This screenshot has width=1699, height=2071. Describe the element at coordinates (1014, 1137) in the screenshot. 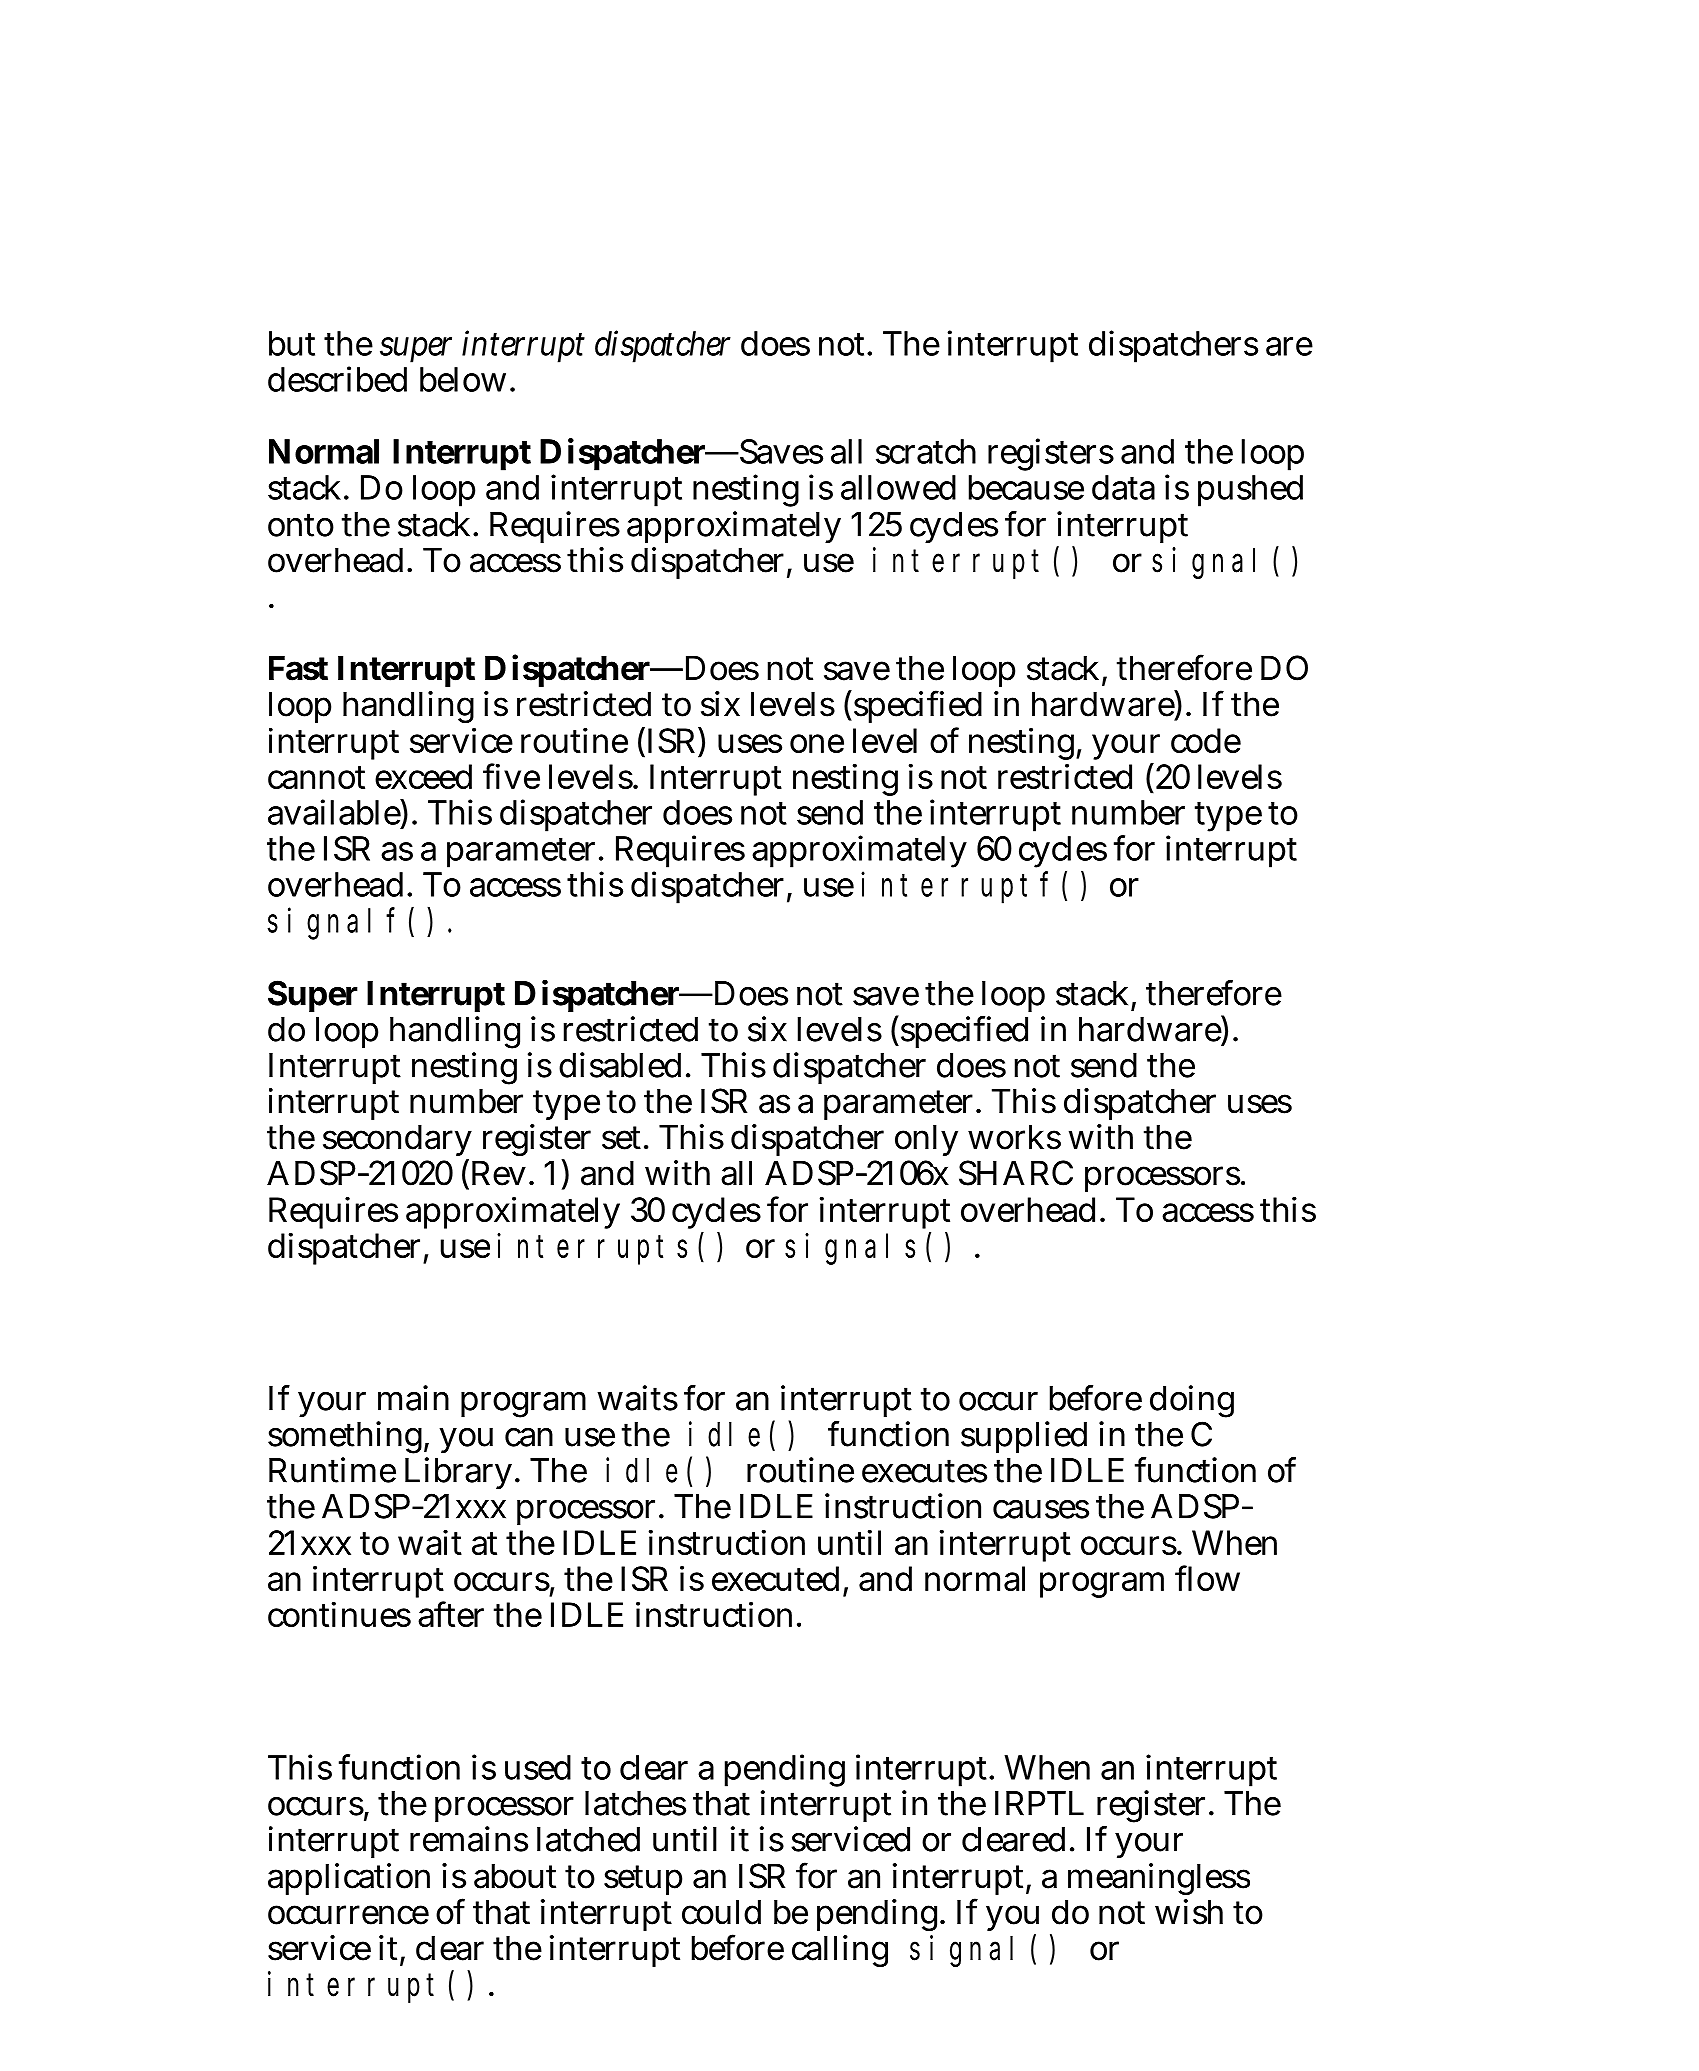

I see `works` at that location.
